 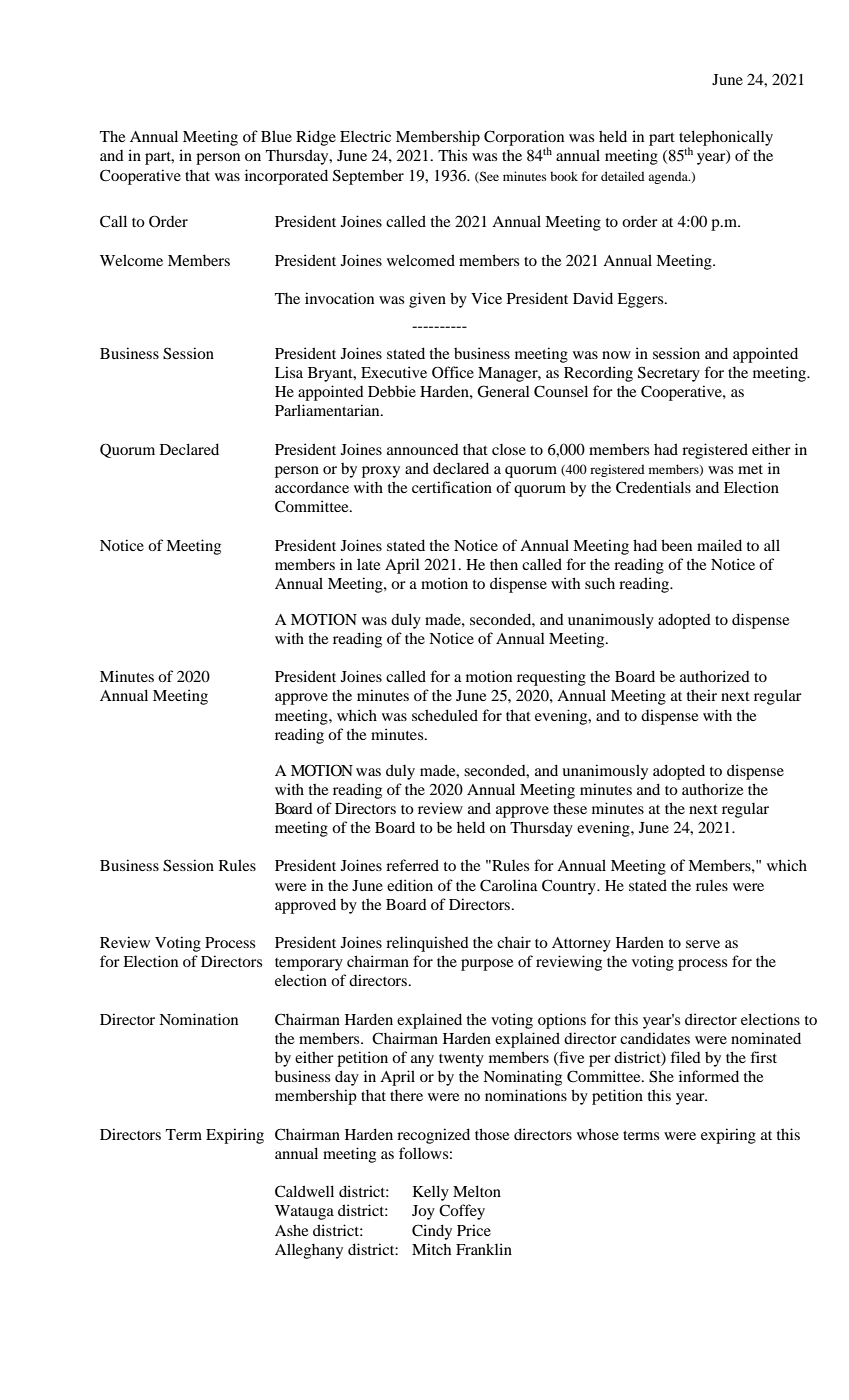 I want to click on Ridge, so click(x=316, y=138).
